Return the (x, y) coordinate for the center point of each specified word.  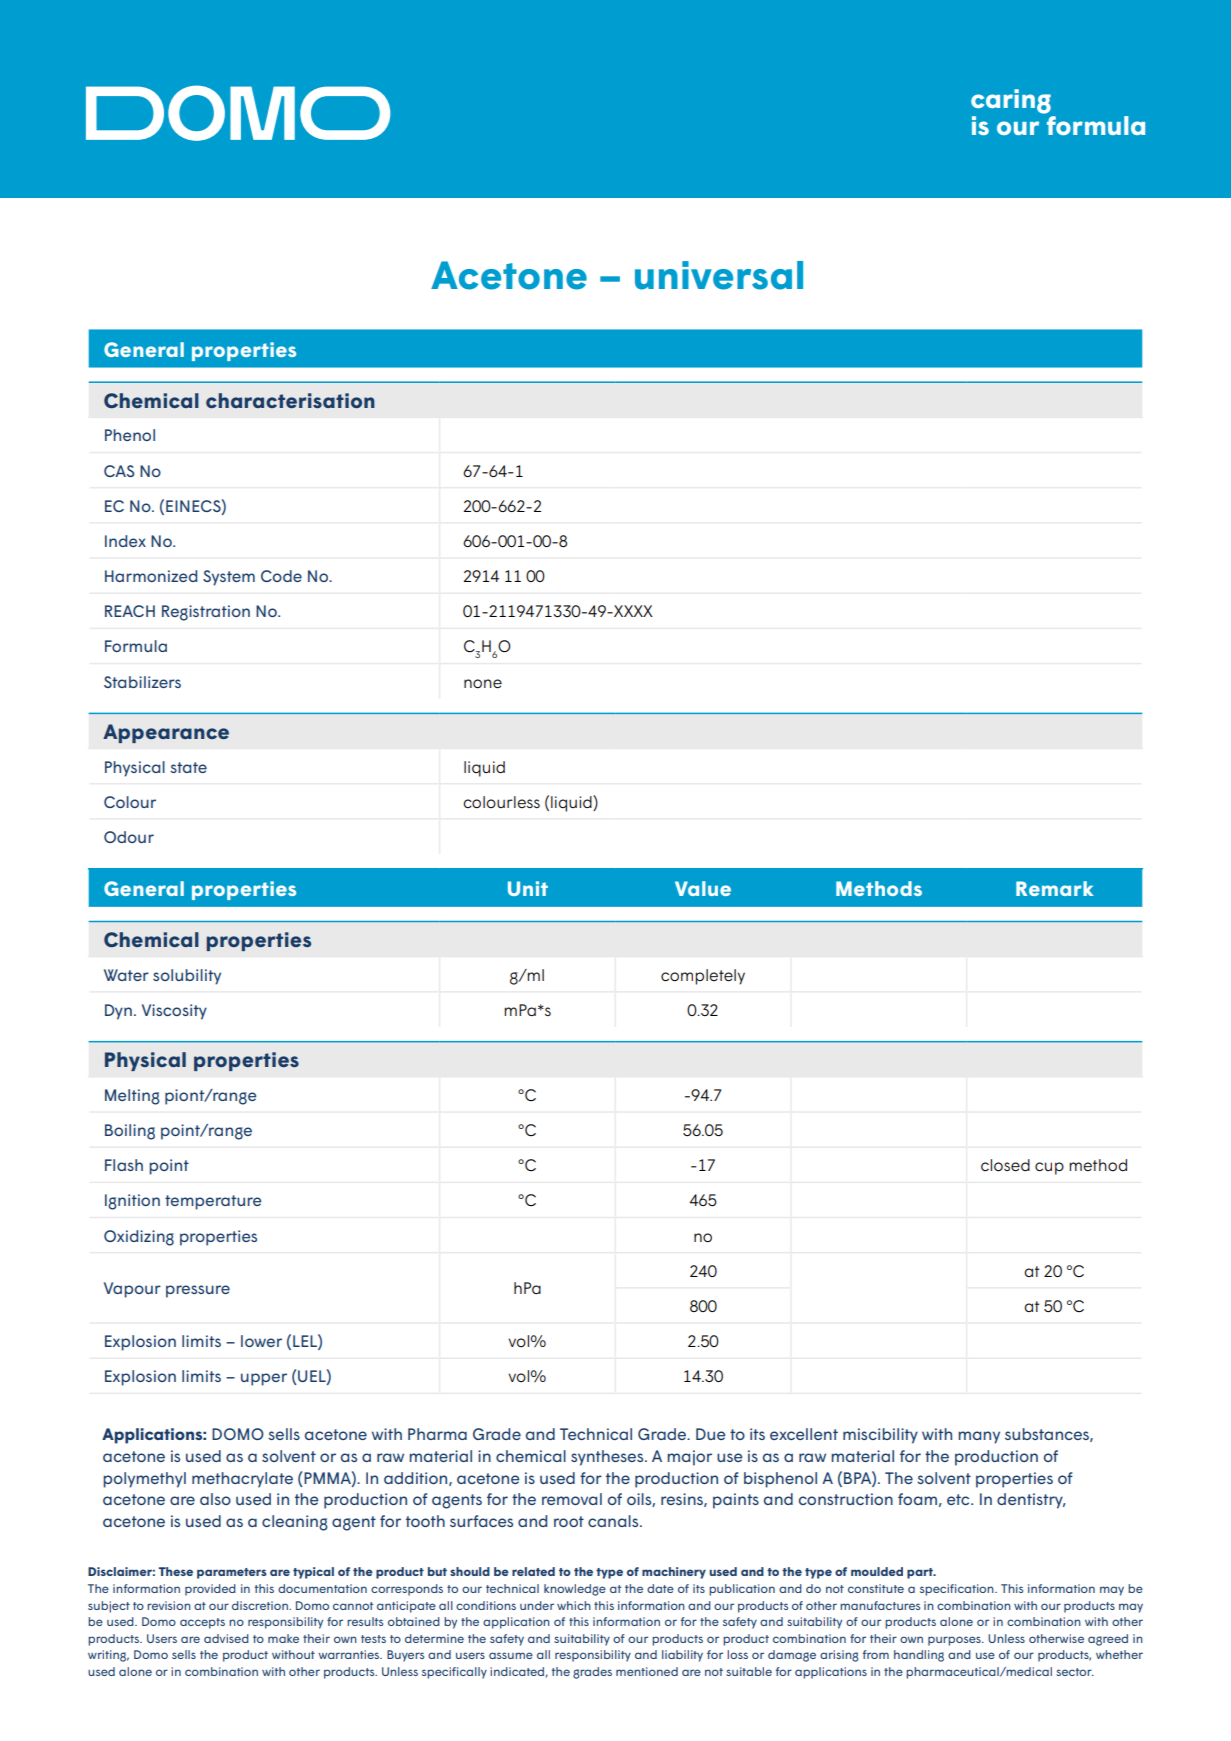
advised (226, 1638)
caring (1011, 101)
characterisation (290, 400)
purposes (955, 1641)
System (229, 578)
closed (1005, 1165)
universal (719, 275)
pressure (198, 1291)
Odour (129, 837)
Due (710, 1434)
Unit (528, 888)
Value (703, 888)
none (483, 684)
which (574, 1605)
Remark (1055, 888)
